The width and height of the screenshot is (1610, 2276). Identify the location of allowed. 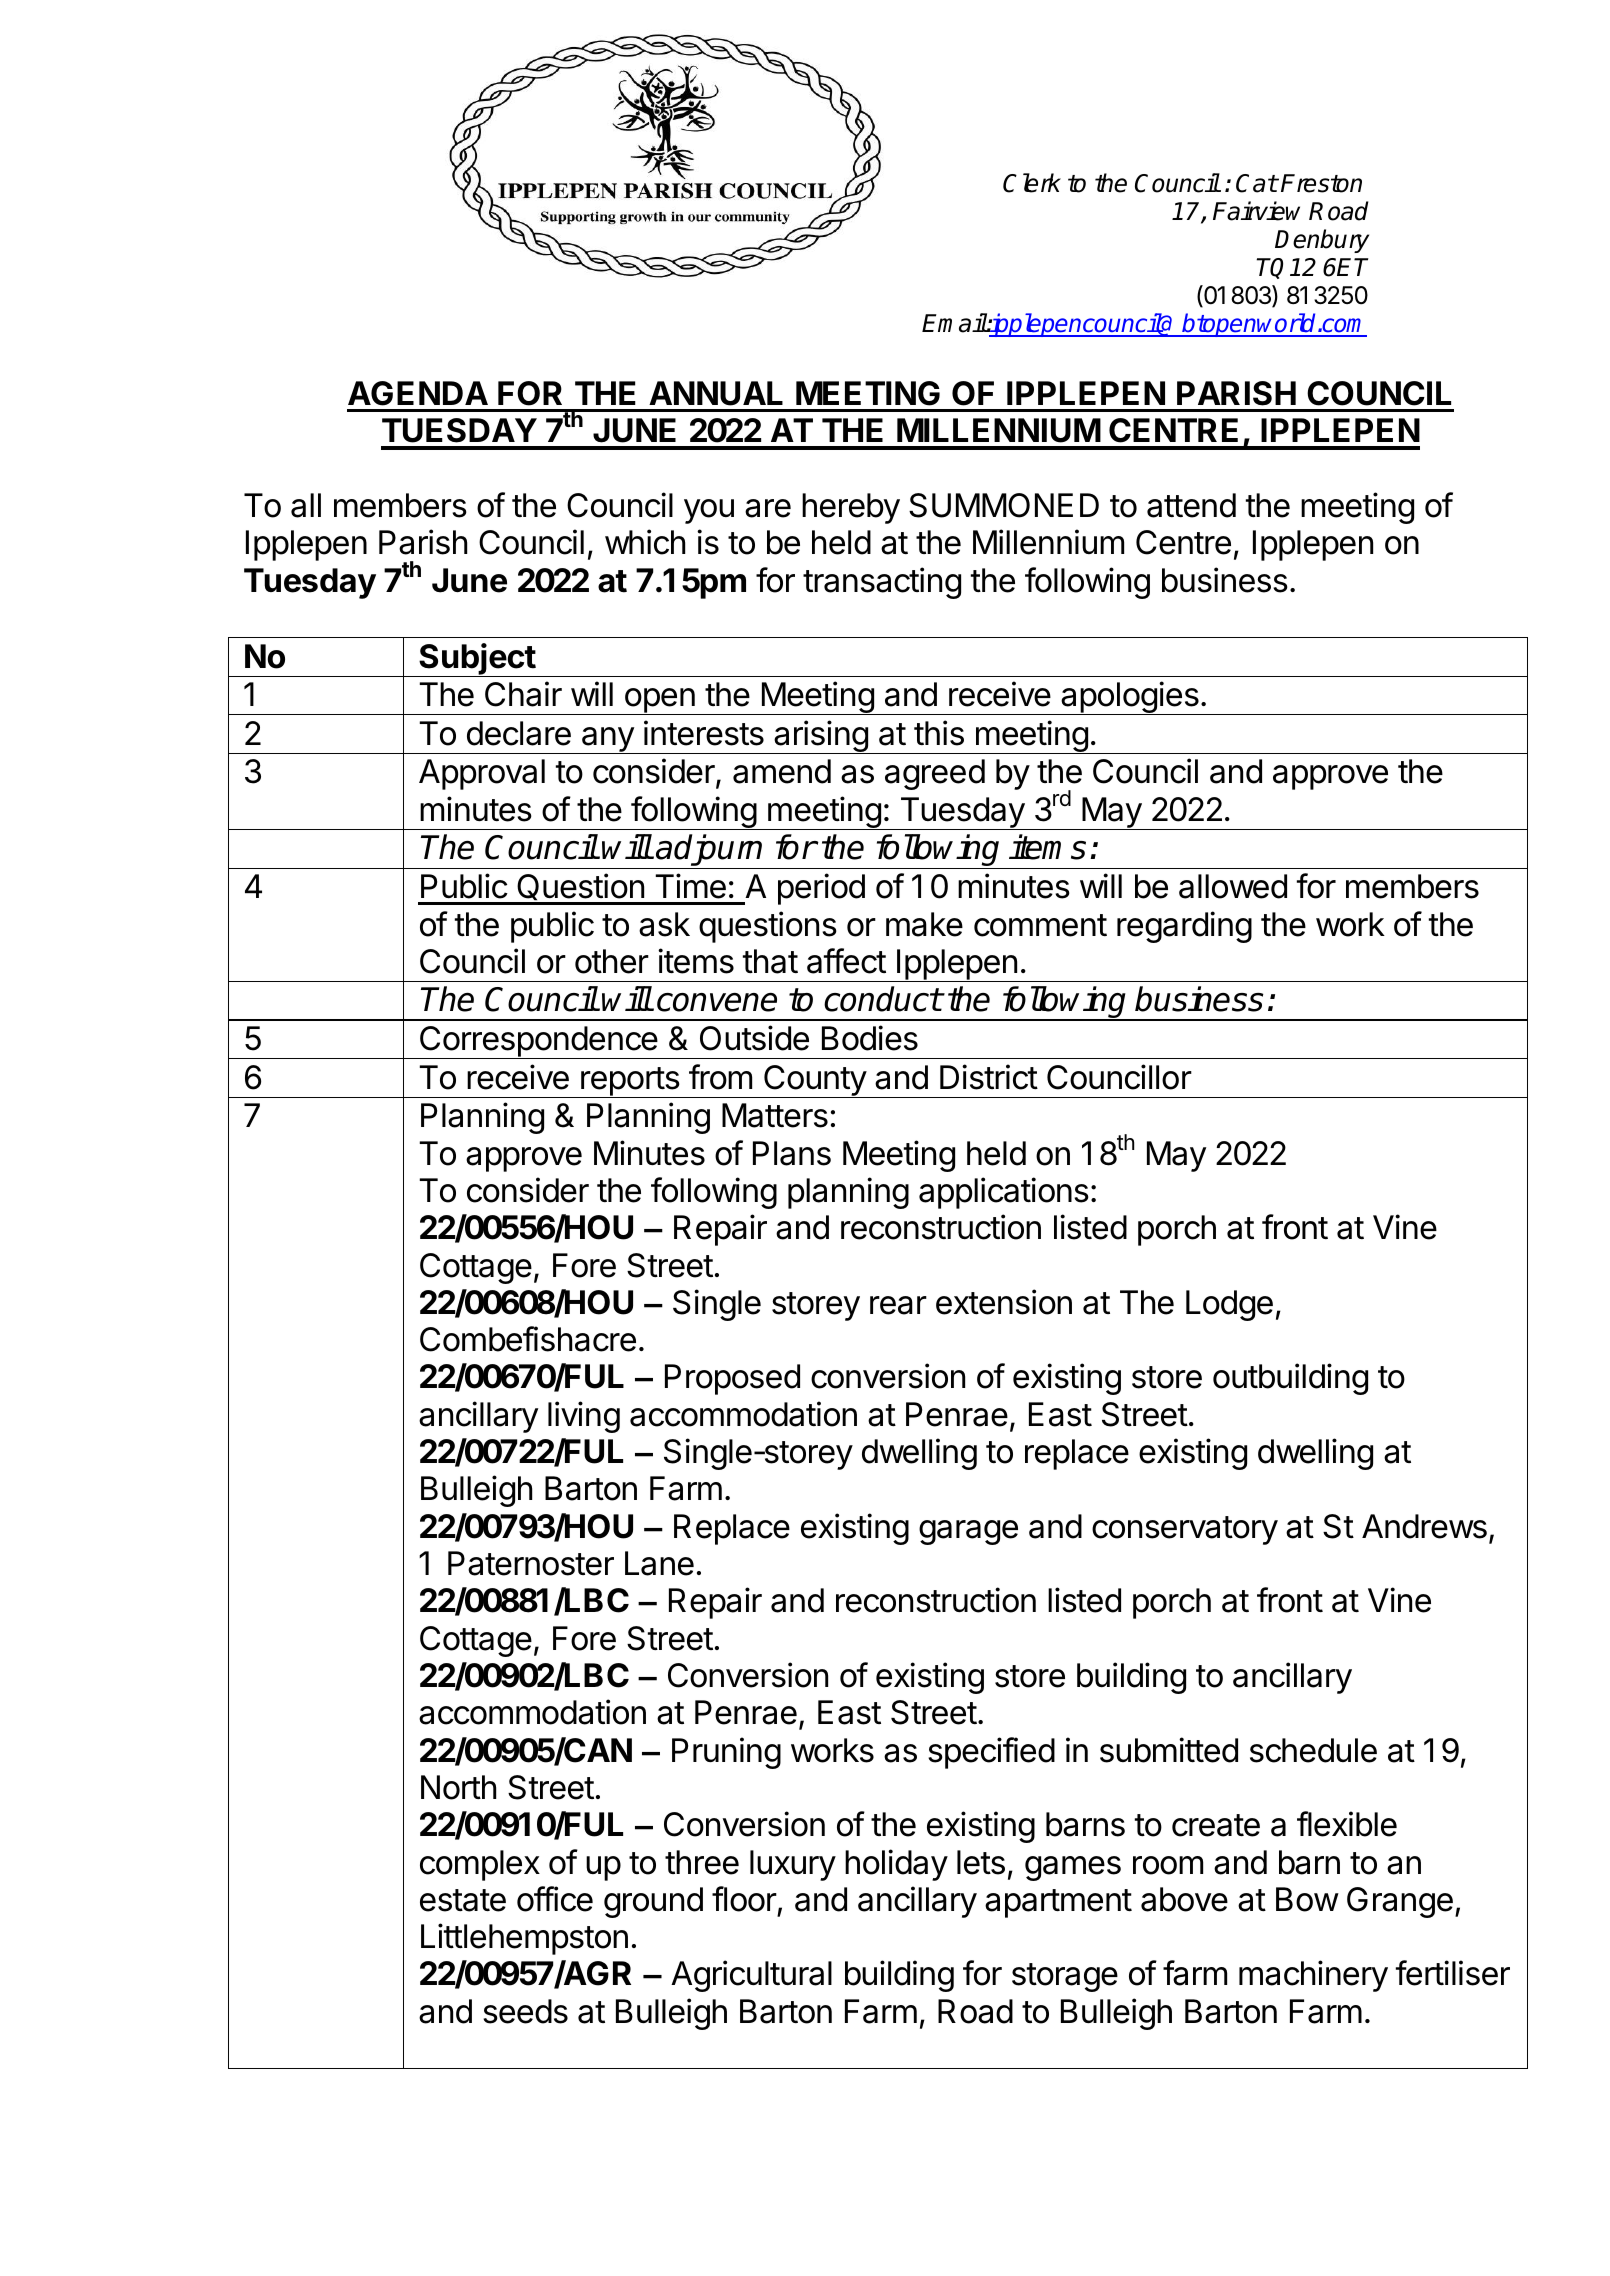
(1233, 886).
